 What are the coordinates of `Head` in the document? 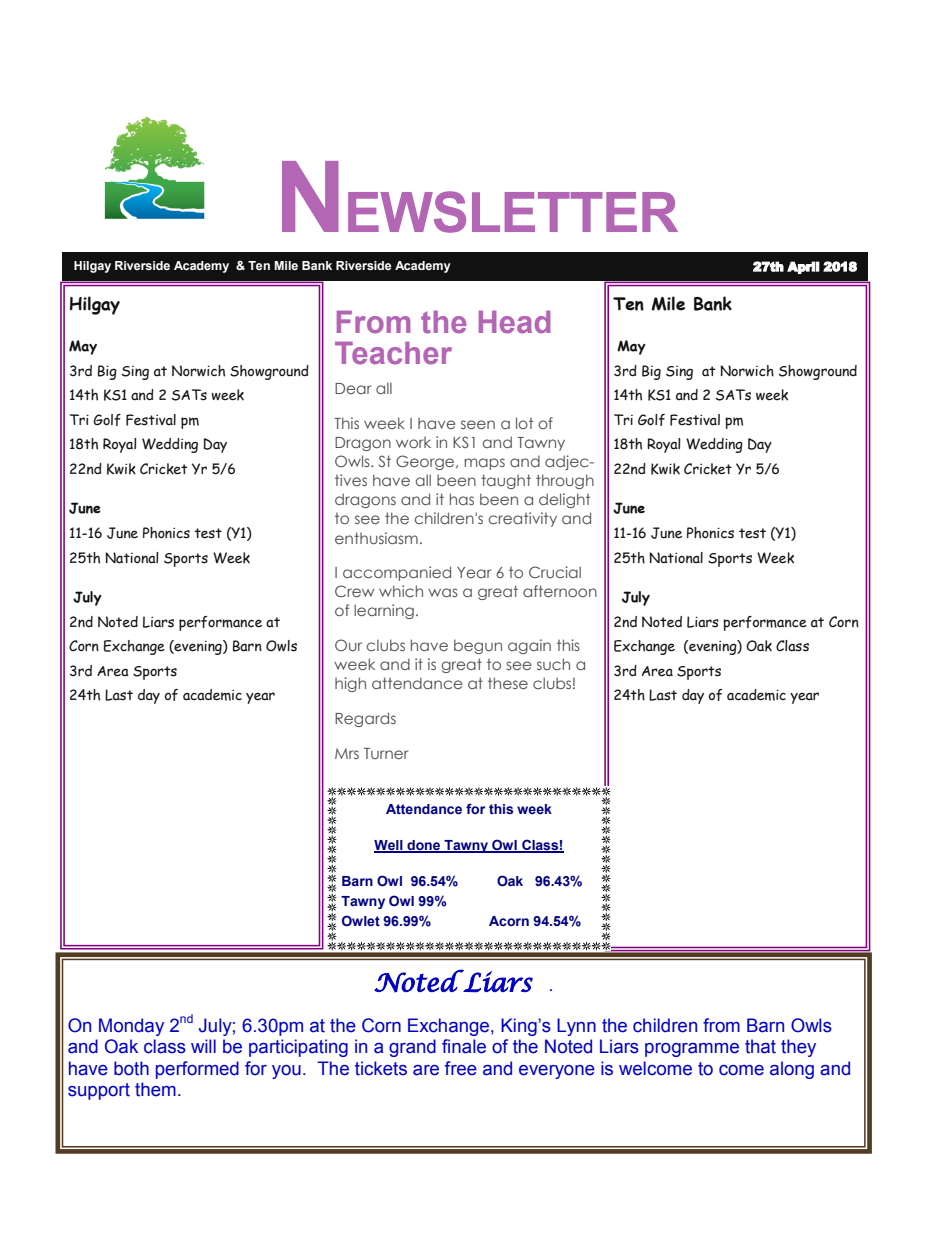 It's located at (514, 322).
